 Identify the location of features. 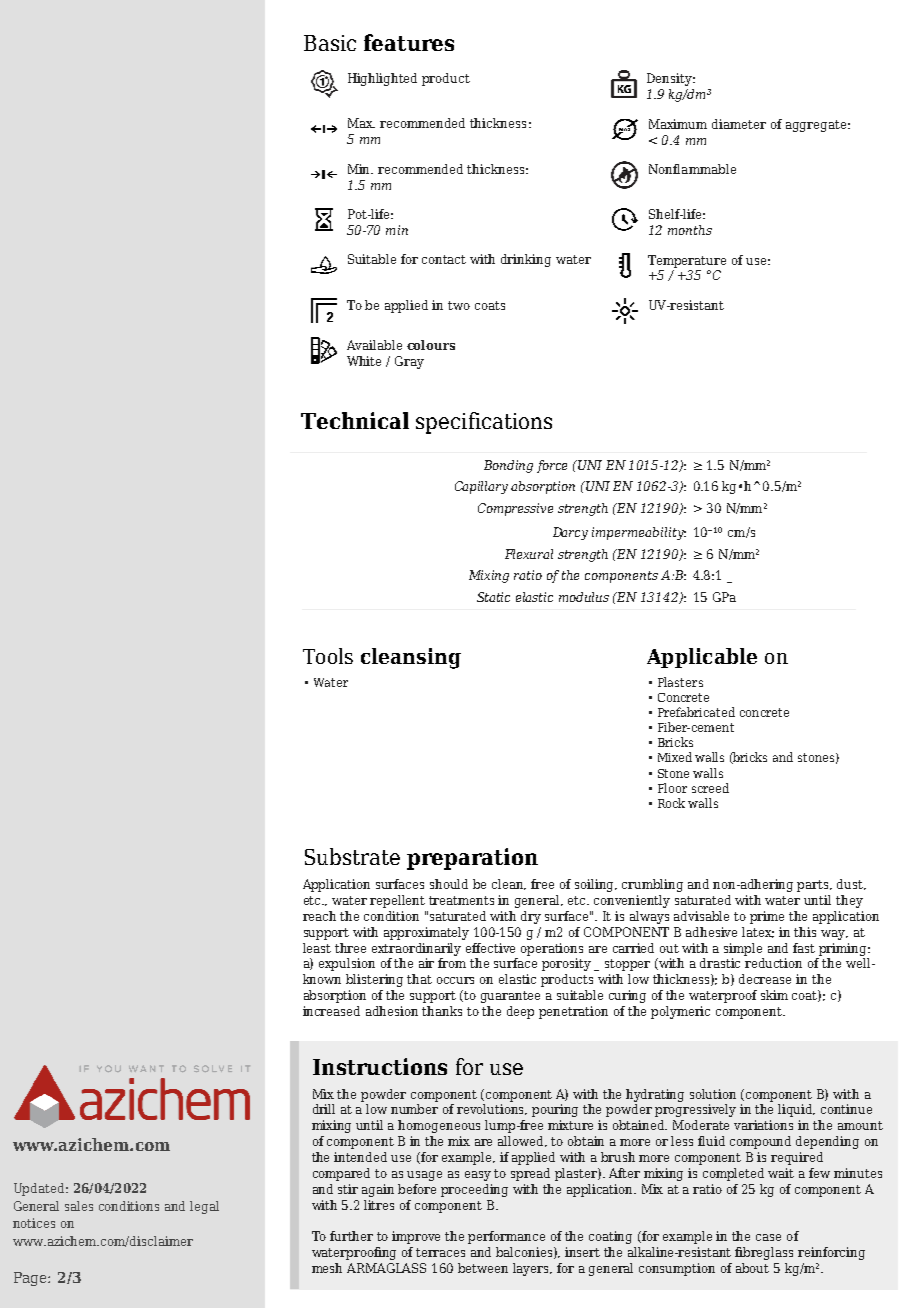
(409, 42).
